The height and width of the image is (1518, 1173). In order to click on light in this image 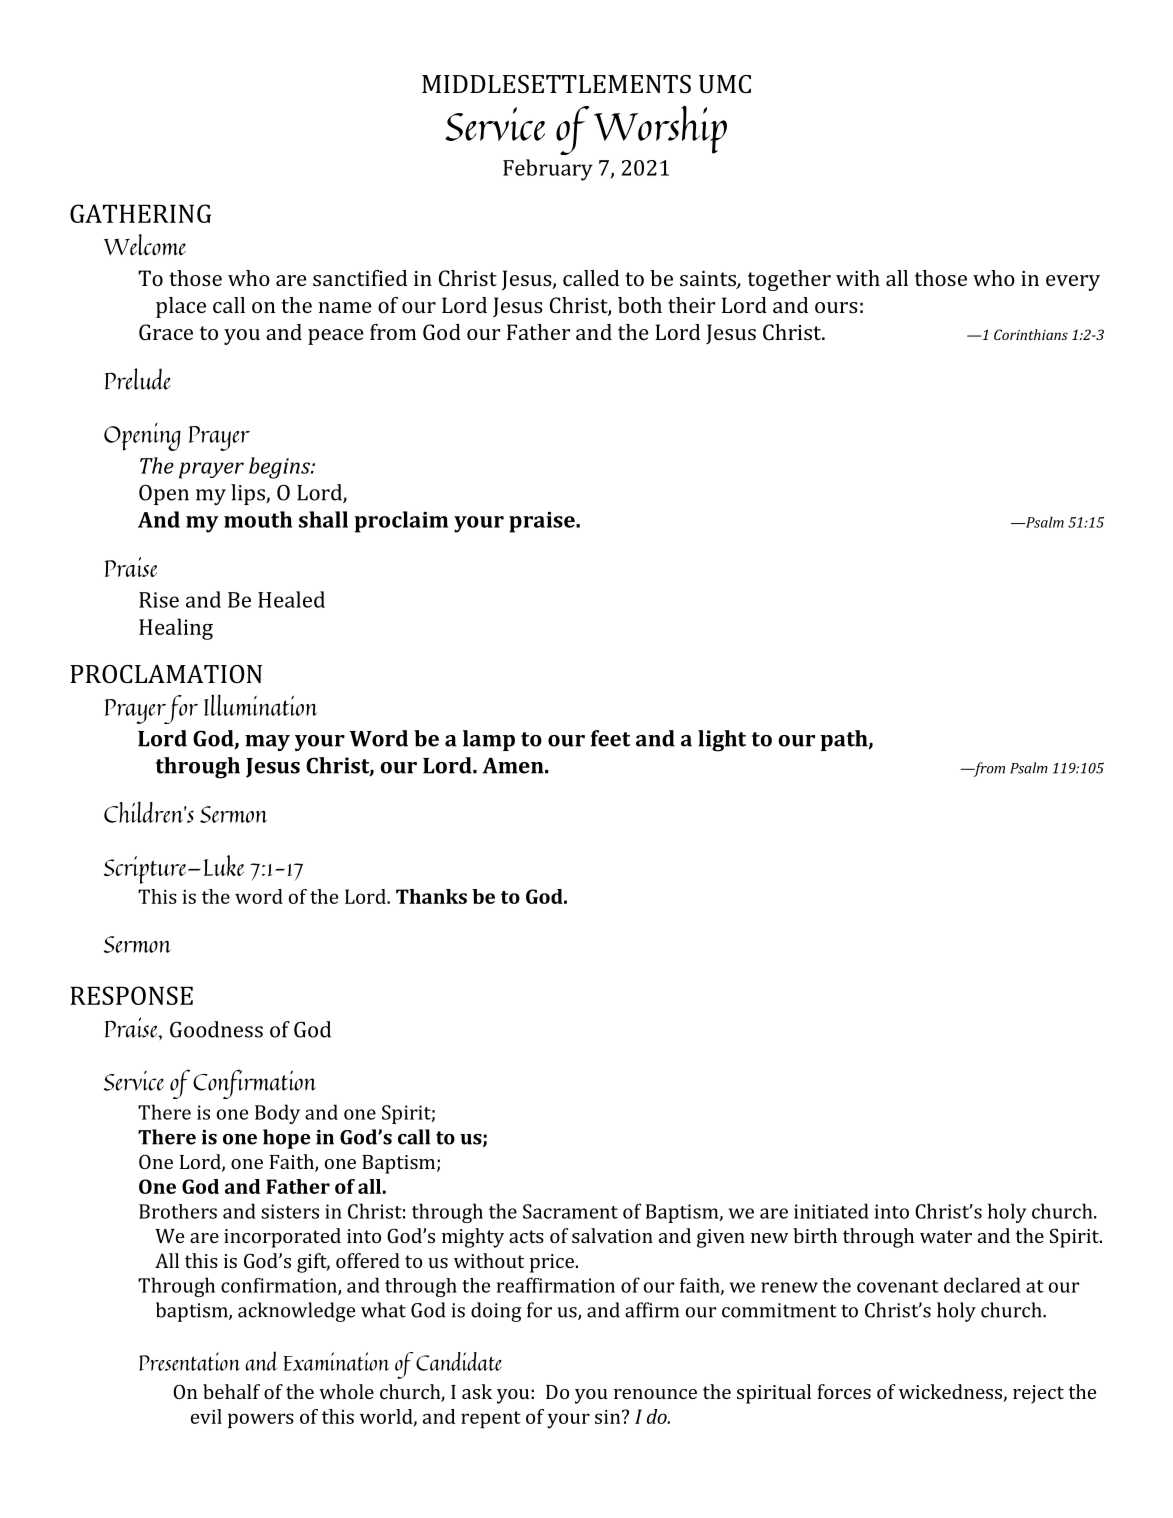, I will do `click(722, 741)`.
